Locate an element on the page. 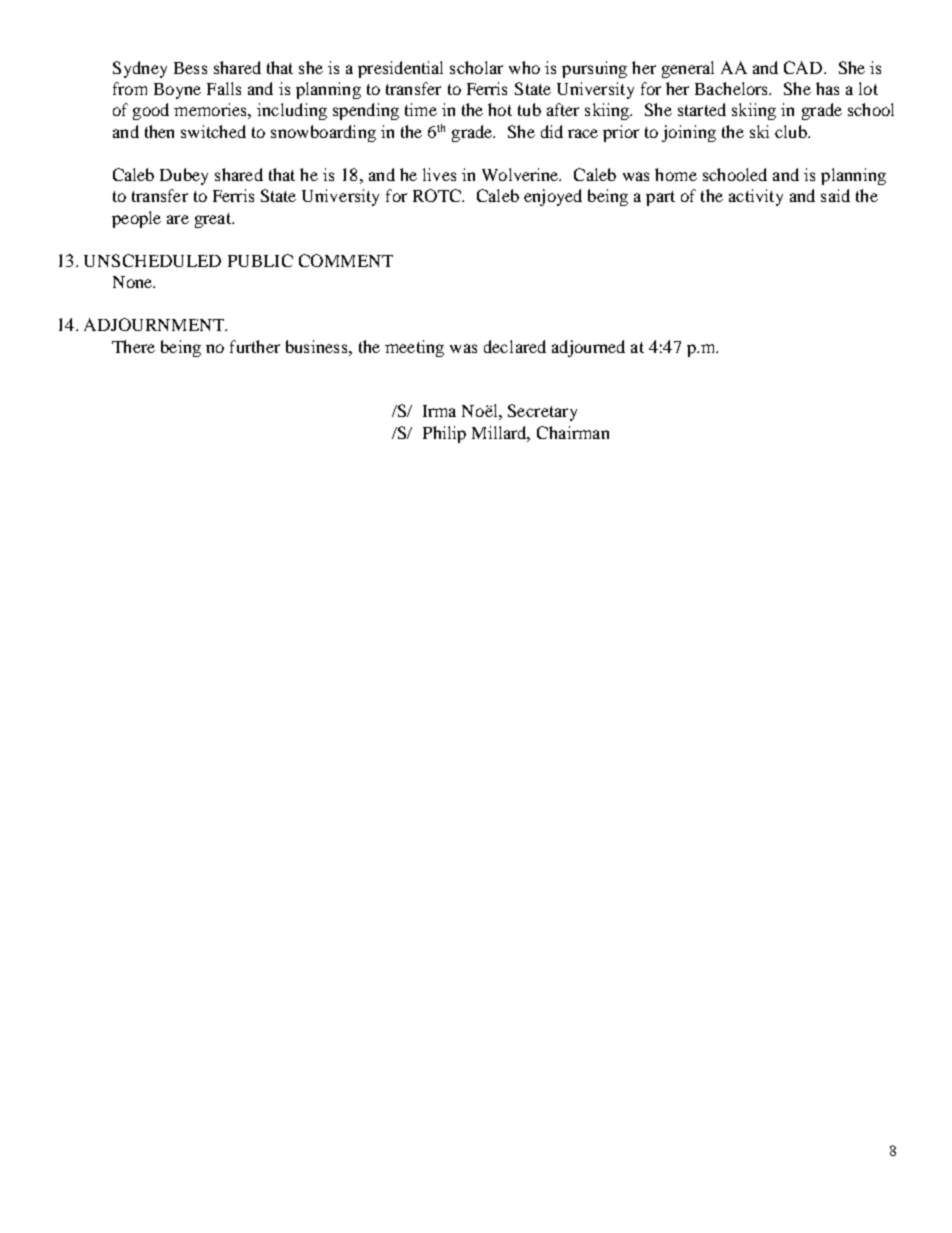 Image resolution: width=952 pixels, height=1233 pixels. meeting is located at coordinates (414, 348).
